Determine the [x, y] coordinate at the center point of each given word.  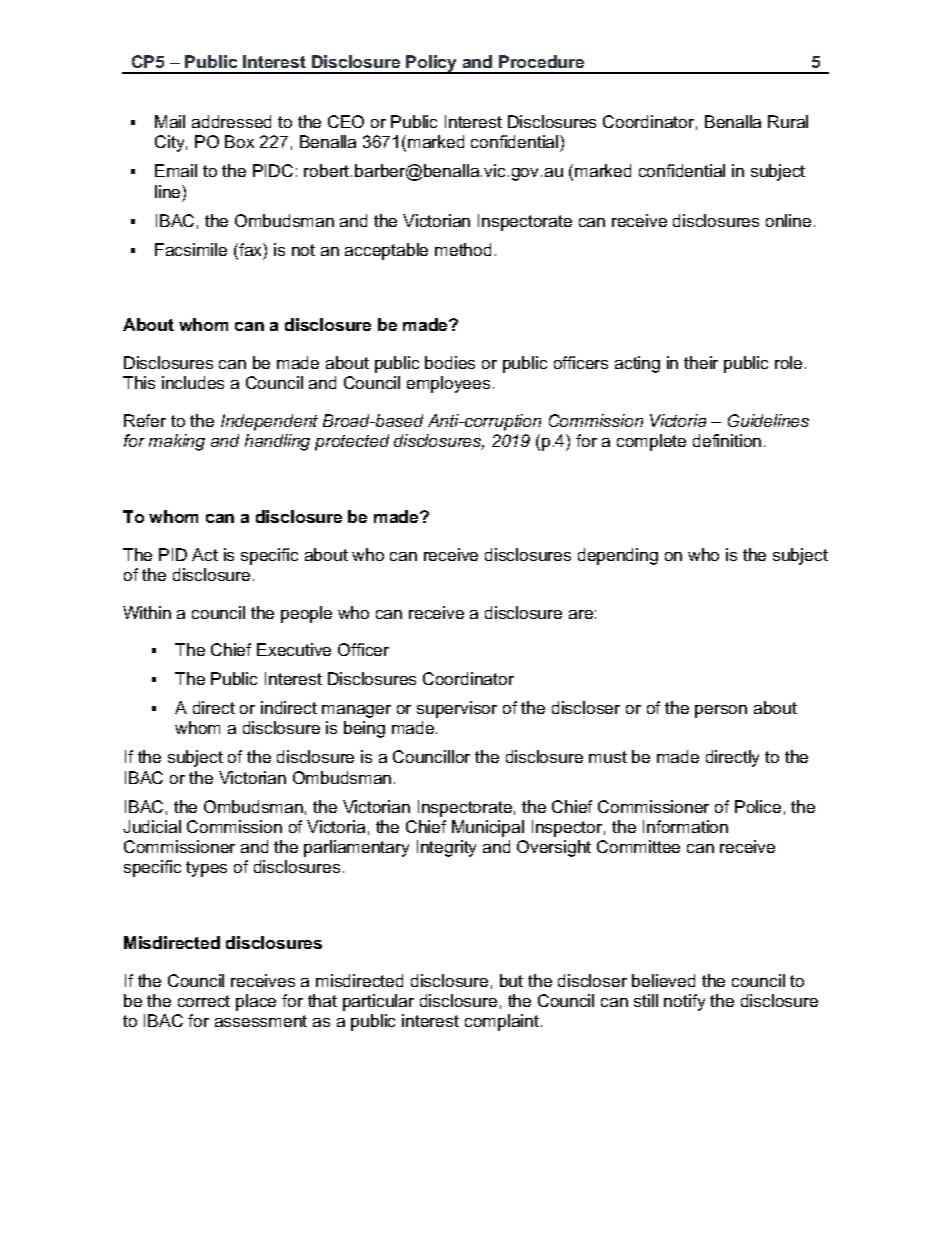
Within [147, 612]
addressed [231, 121]
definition [727, 440]
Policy [432, 64]
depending [618, 556]
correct [204, 1001]
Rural [788, 121]
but [511, 980]
